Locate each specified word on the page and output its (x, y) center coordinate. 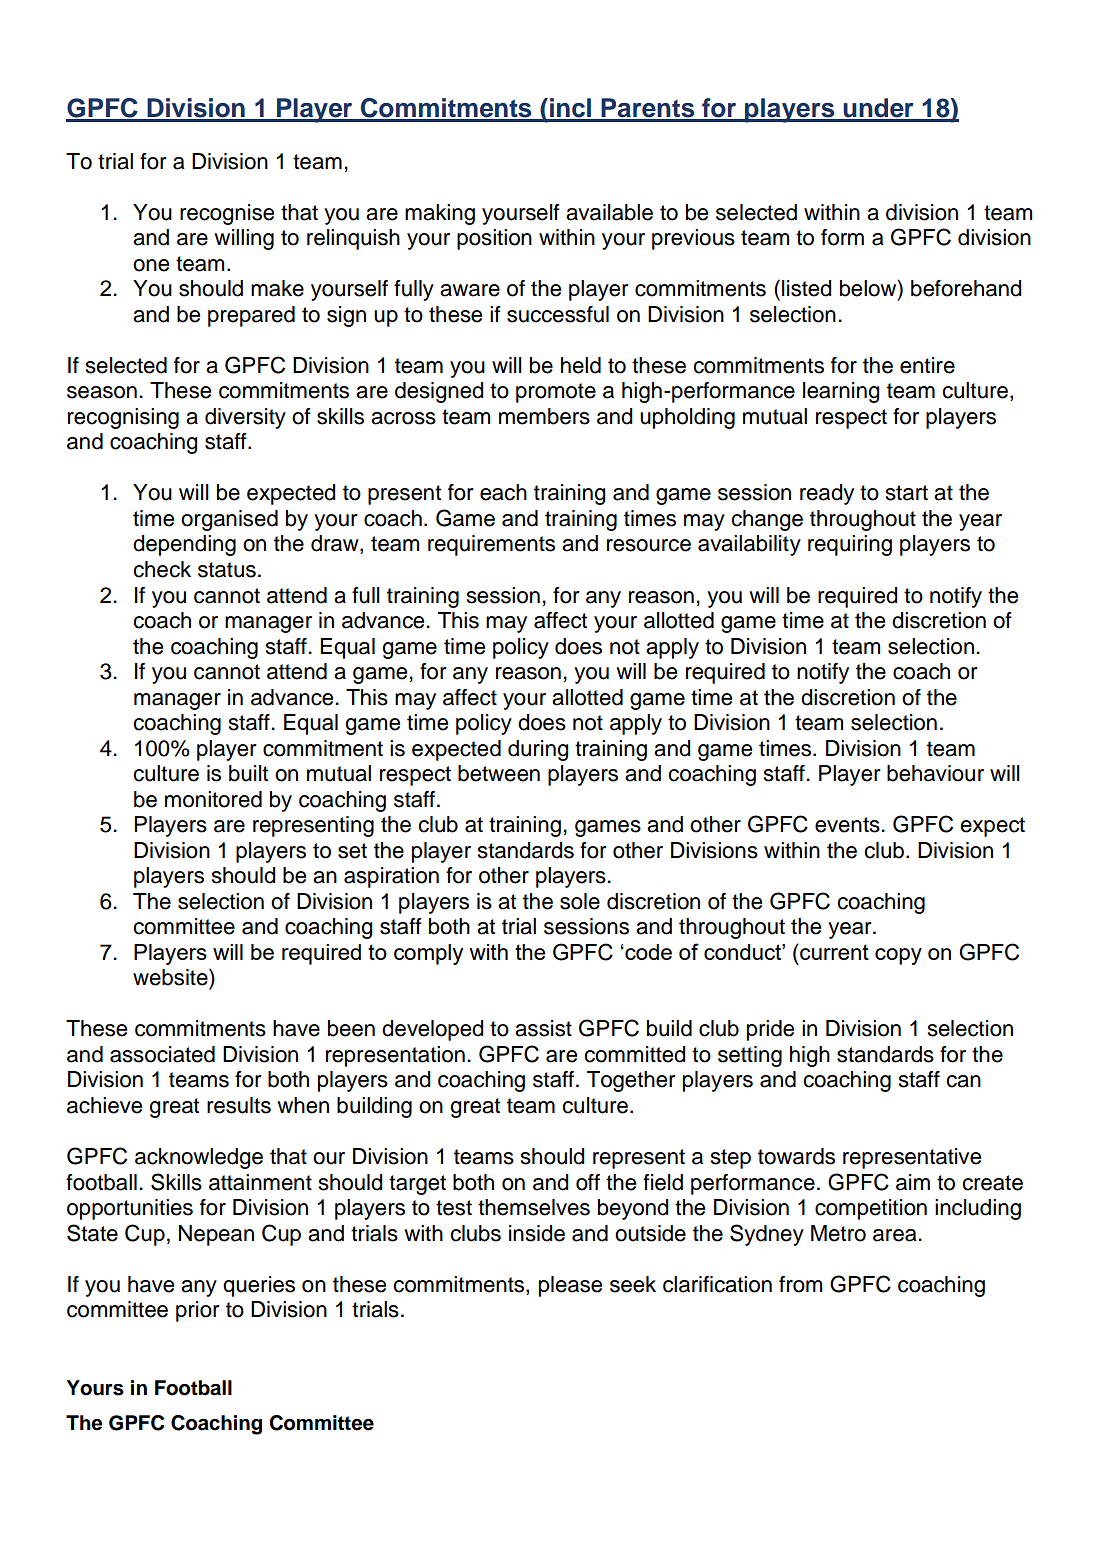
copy (898, 956)
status (227, 570)
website (171, 977)
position (494, 239)
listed (807, 288)
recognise (227, 214)
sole (580, 901)
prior (198, 1311)
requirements (491, 545)
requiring (850, 545)
